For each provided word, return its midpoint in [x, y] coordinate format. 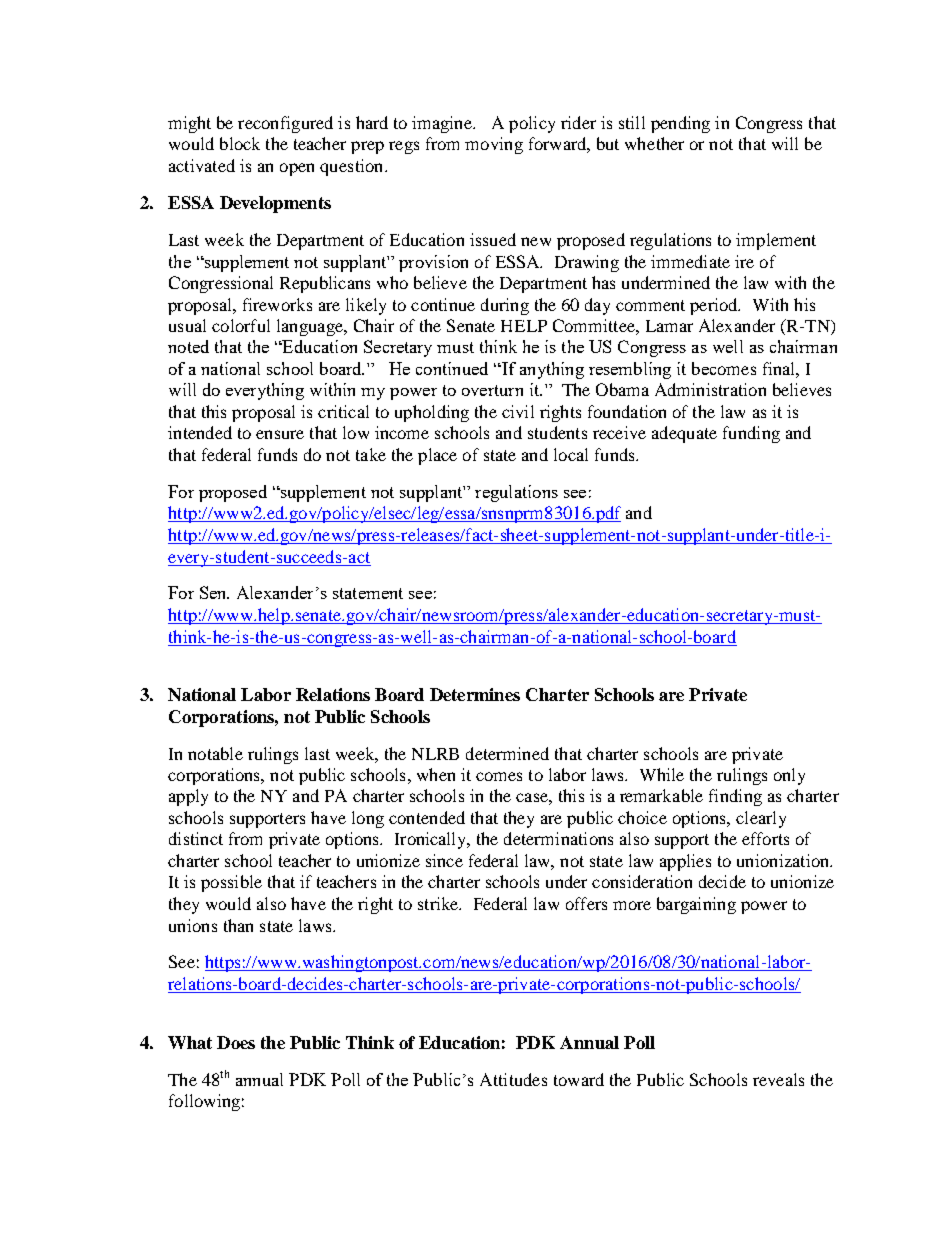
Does [236, 1042]
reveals [778, 1079]
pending [680, 124]
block [240, 143]
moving [494, 145]
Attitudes [513, 1079]
